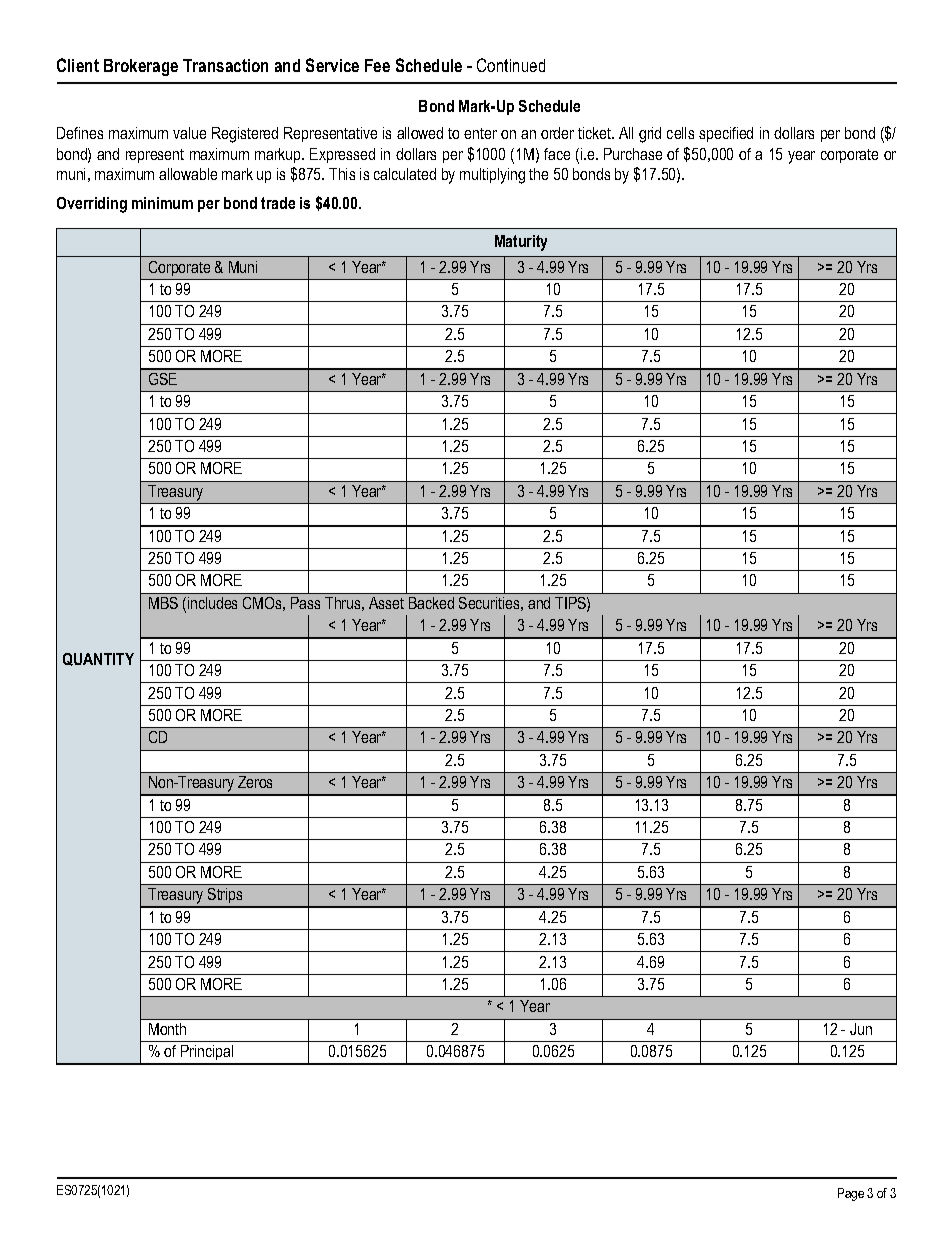  Describe the element at coordinates (212, 603) in the screenshot. I see `includes` at that location.
